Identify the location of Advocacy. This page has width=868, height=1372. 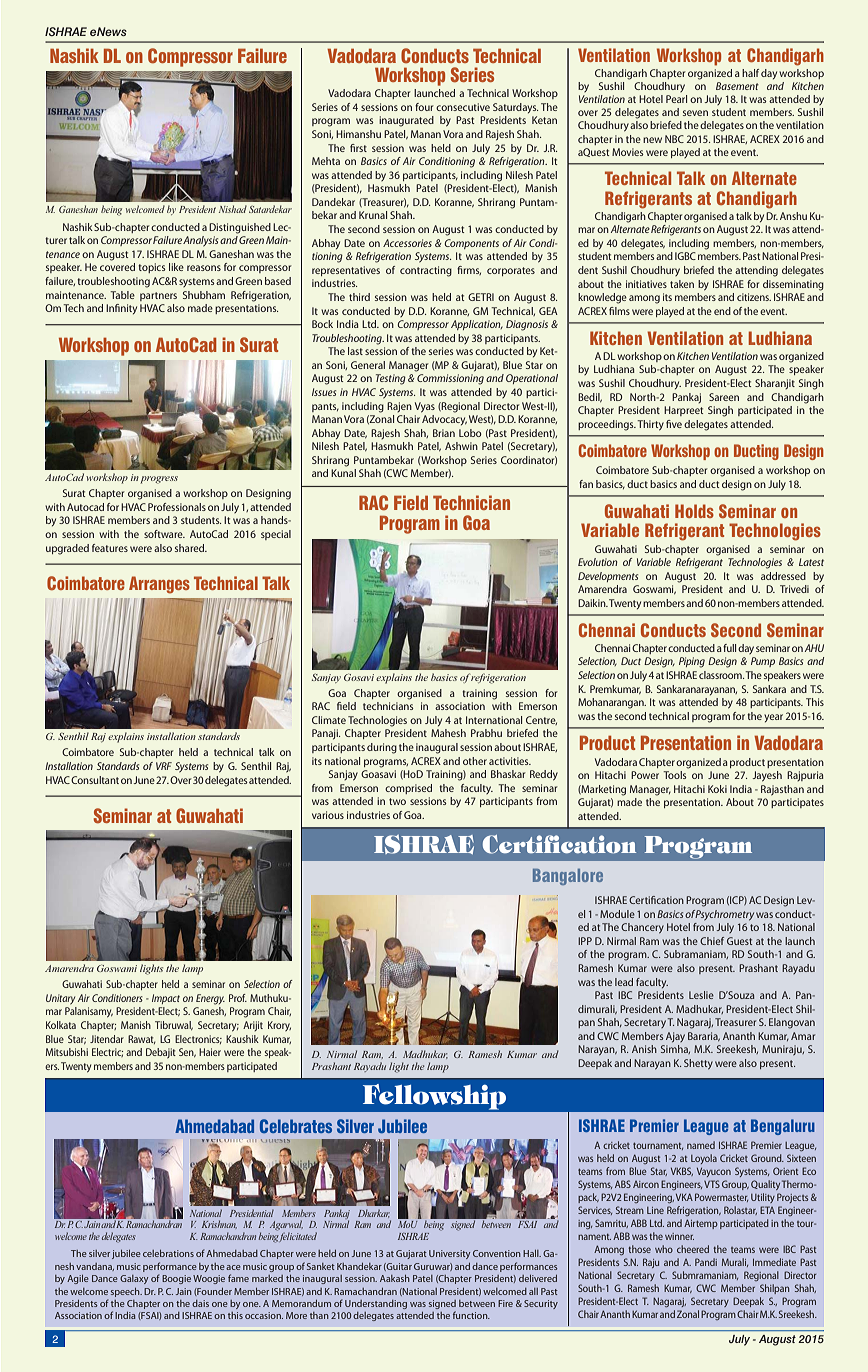
(444, 420).
